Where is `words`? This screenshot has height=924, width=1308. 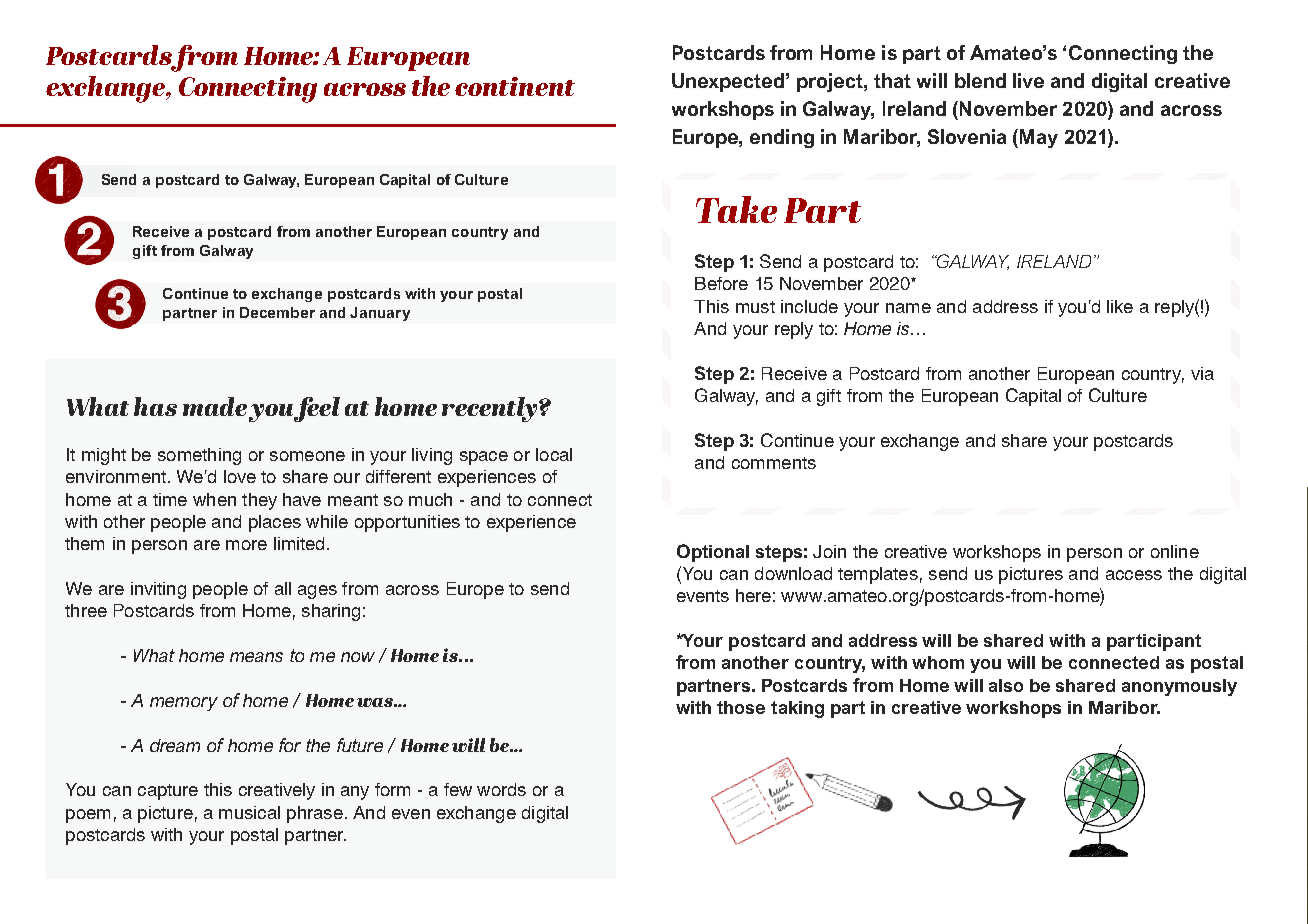 words is located at coordinates (501, 789).
